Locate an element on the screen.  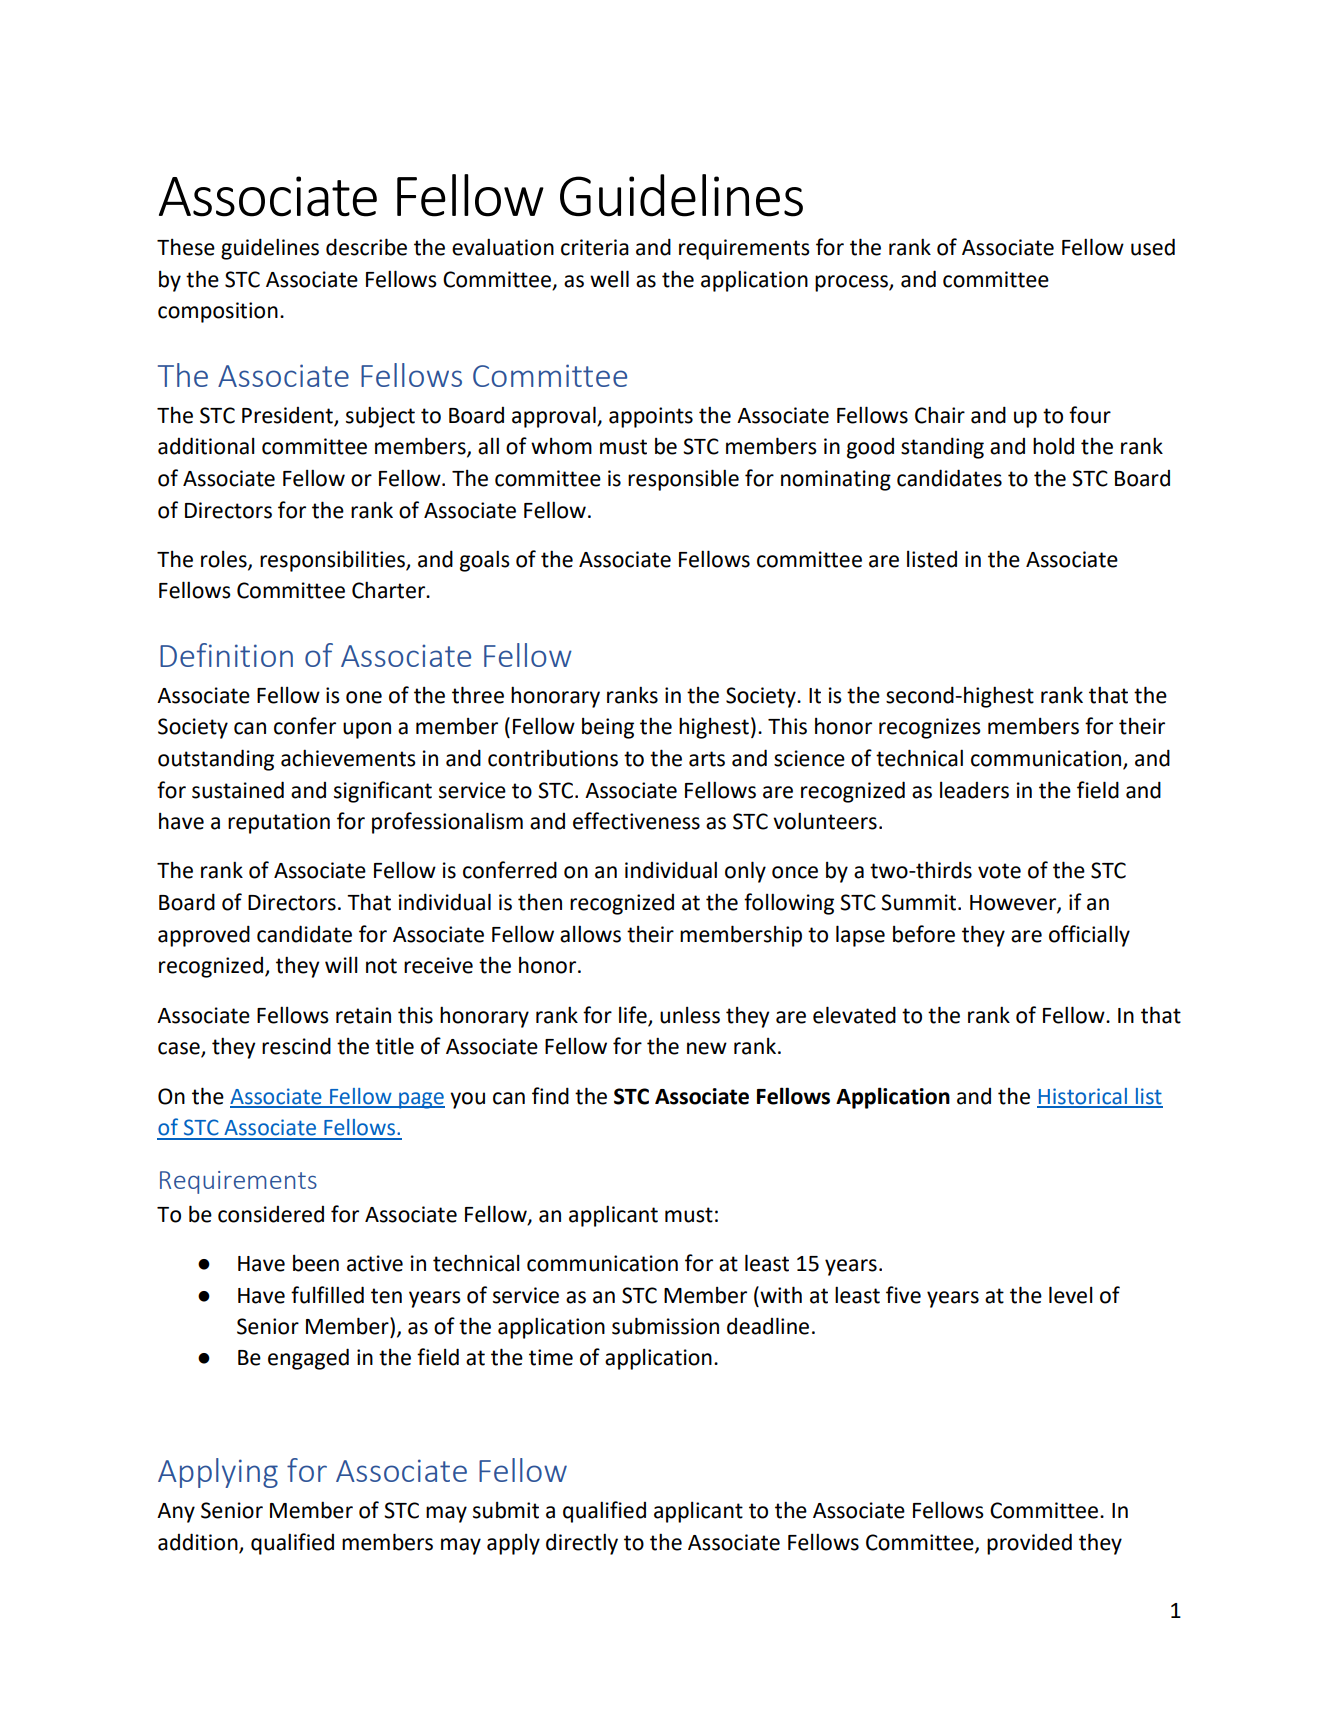
Any is located at coordinates (176, 1513).
